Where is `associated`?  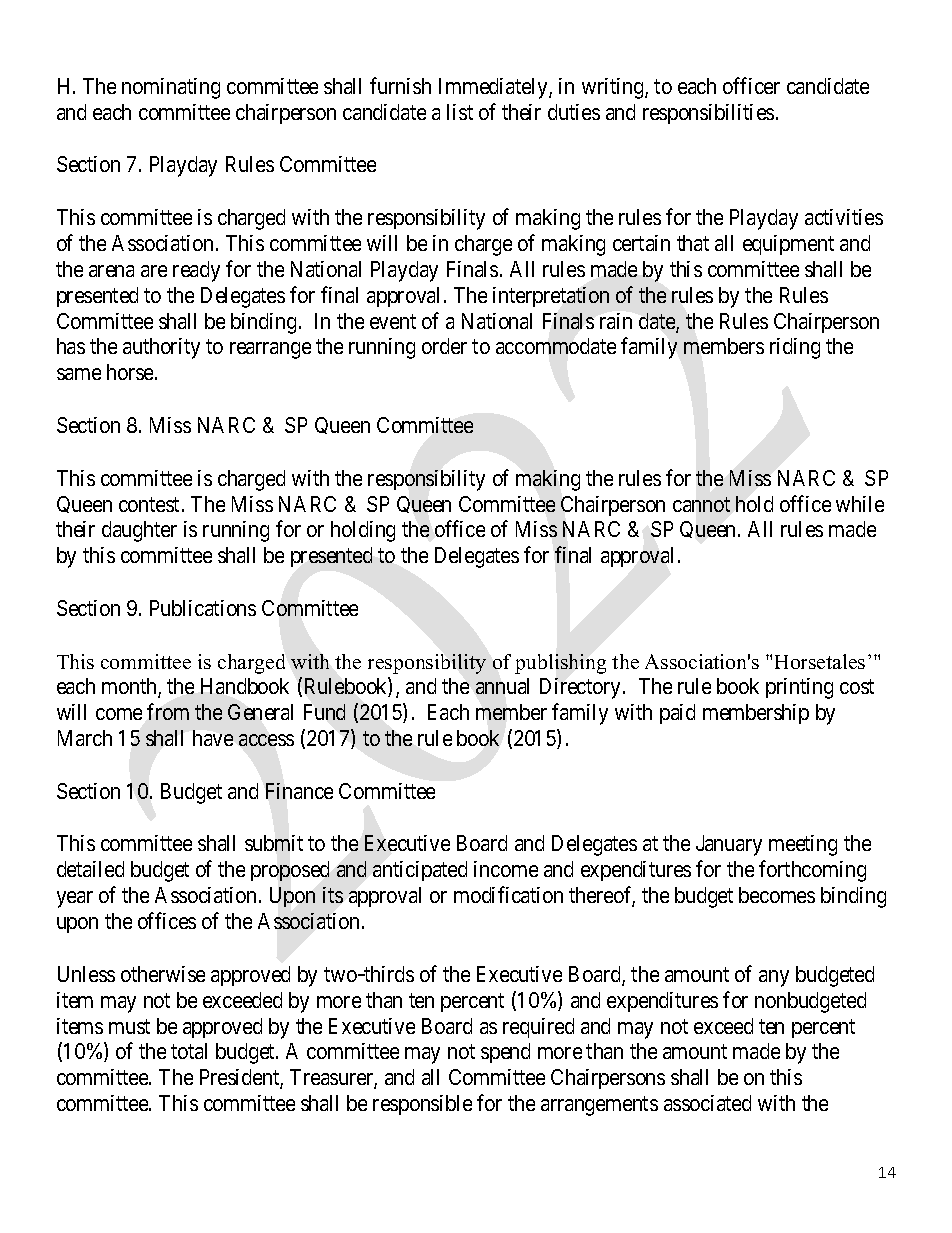
associated is located at coordinates (707, 1103).
